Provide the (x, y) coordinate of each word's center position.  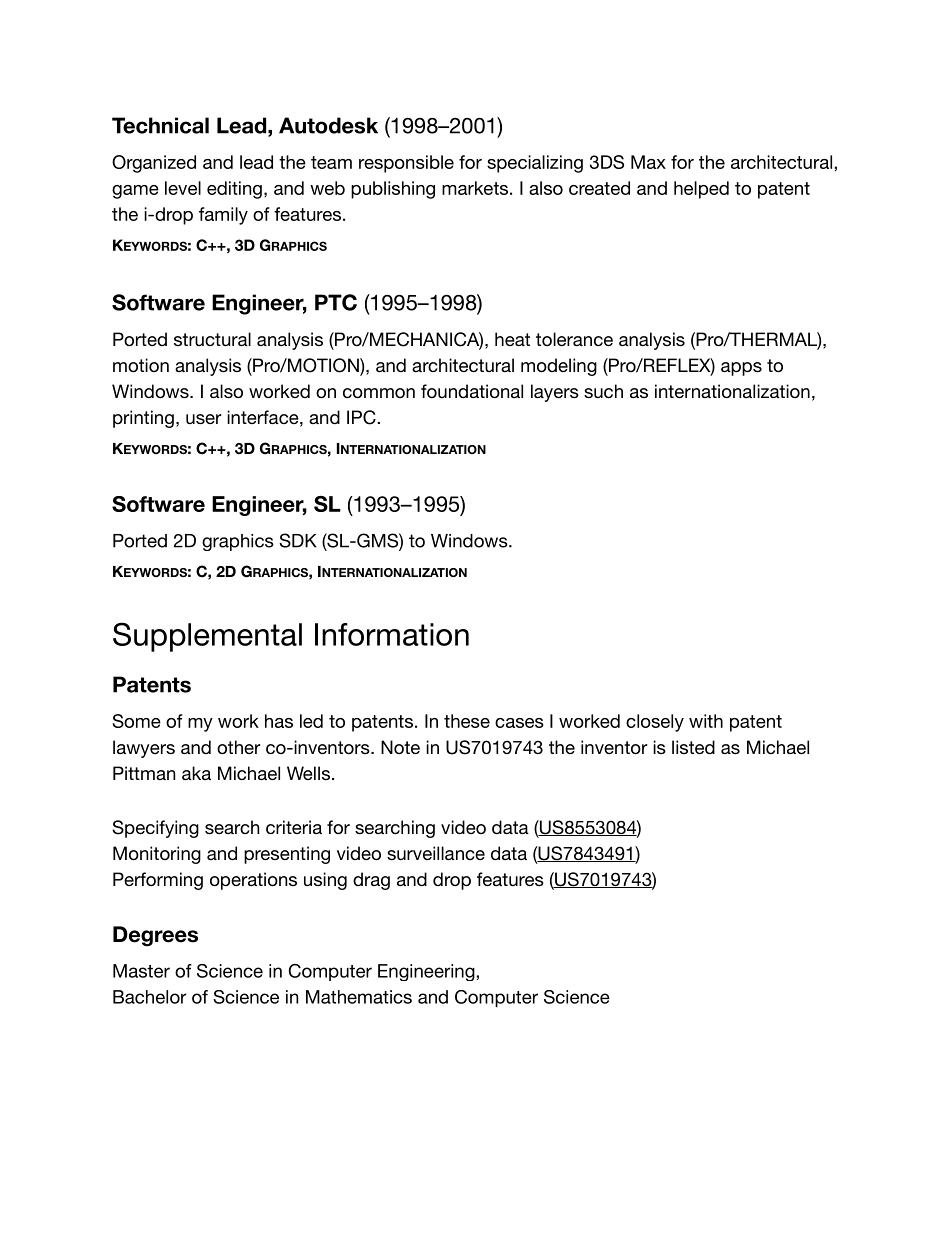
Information (392, 634)
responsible (406, 164)
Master (141, 971)
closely (655, 723)
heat (512, 339)
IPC (362, 417)
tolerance (574, 339)
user (204, 419)
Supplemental (207, 637)
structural (212, 339)
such (603, 391)
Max (648, 162)
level (183, 188)
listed (693, 747)
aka (196, 773)
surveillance (436, 853)
